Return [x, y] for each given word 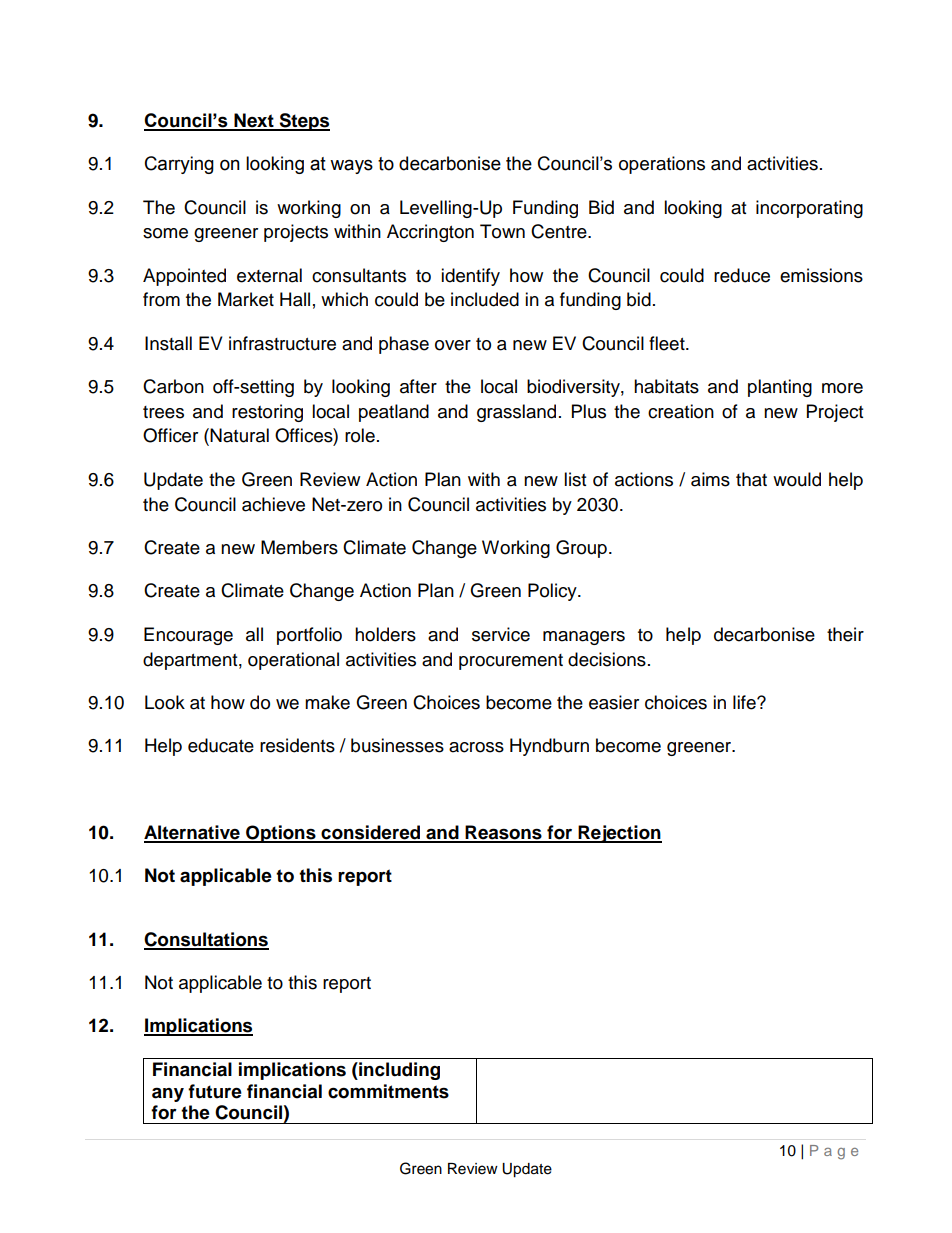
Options [281, 834]
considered [371, 833]
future [215, 1091]
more [842, 388]
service [501, 634]
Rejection [619, 834]
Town [502, 231]
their [845, 634]
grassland [516, 413]
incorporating [809, 209]
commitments [388, 1091]
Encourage [188, 636]
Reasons [504, 833]
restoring [267, 413]
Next [254, 121]
